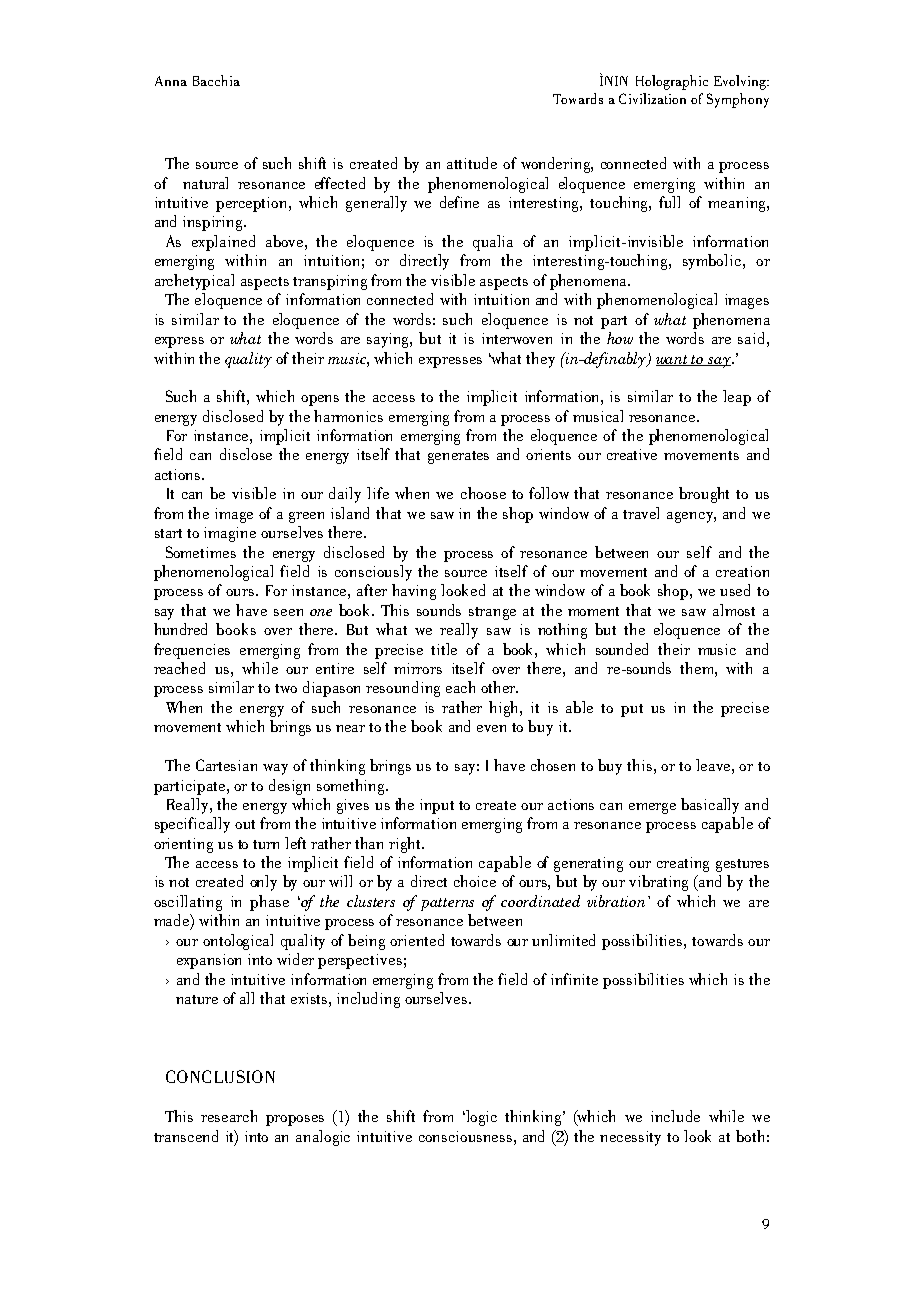 This document has width=924, height=1308. I want to click on turn, so click(266, 844).
